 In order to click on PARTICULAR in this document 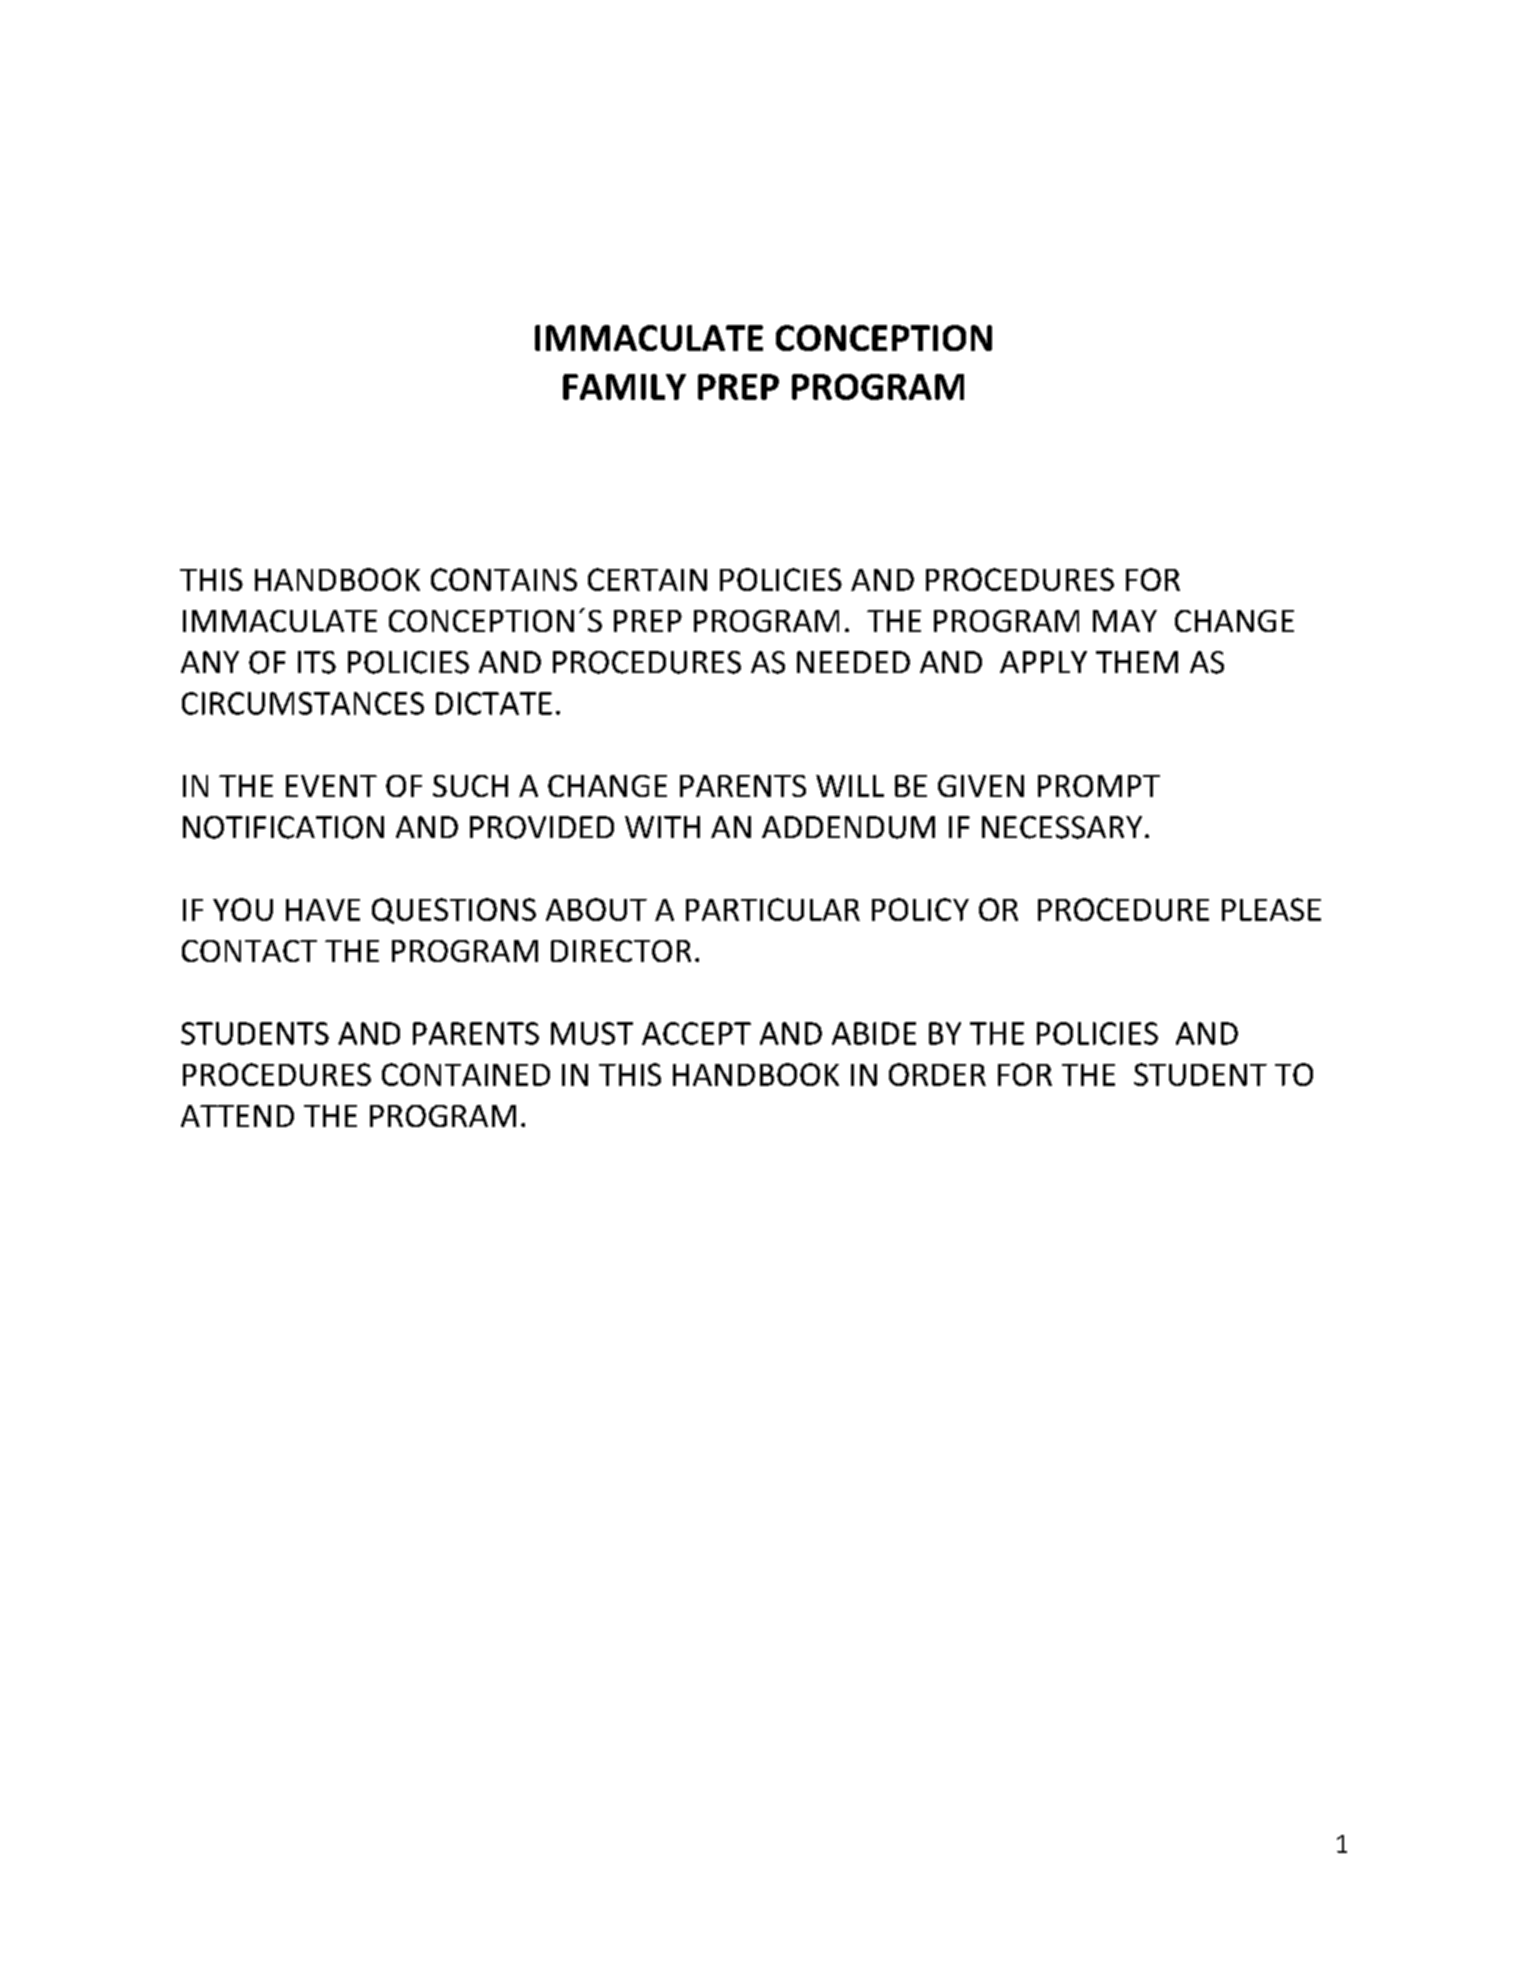, I will do `click(773, 909)`.
